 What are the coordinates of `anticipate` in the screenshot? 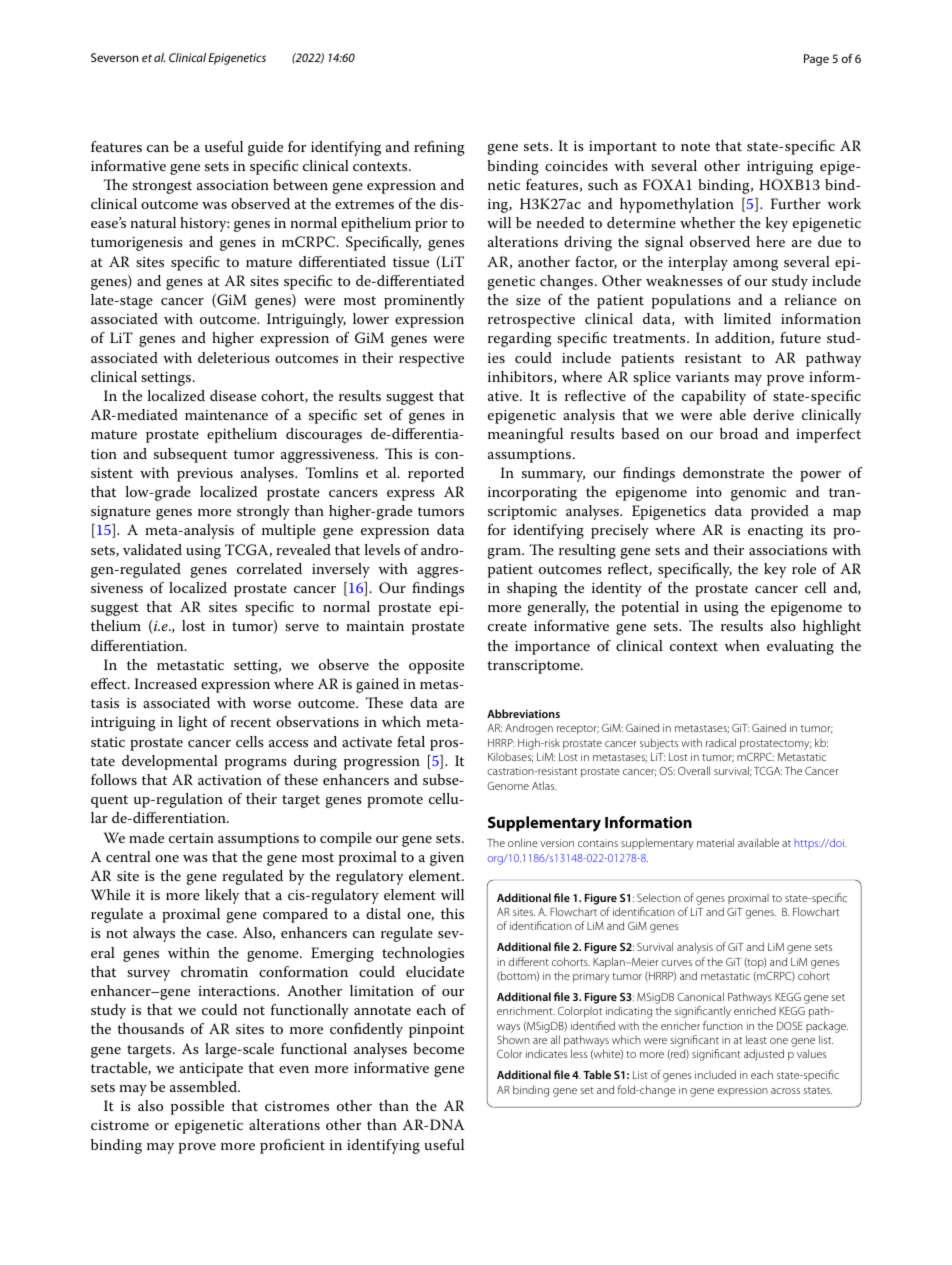 It's located at (211, 1070).
